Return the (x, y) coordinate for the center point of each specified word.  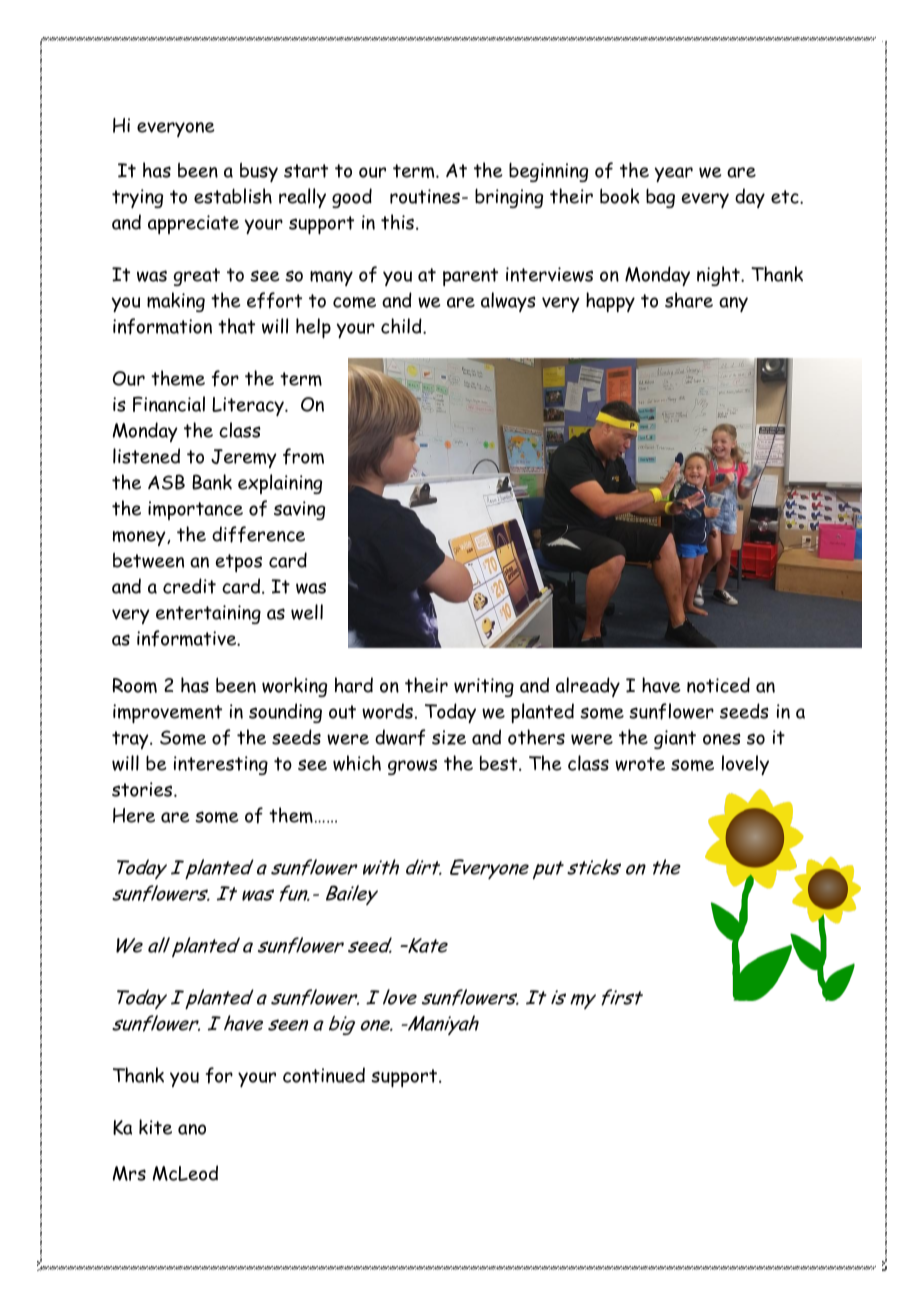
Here (134, 815)
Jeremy (244, 458)
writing (484, 687)
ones (722, 739)
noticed (718, 685)
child (402, 326)
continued (324, 1075)
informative (188, 638)
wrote (640, 764)
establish (233, 196)
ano (192, 1129)
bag (660, 198)
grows (412, 767)
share (689, 300)
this (397, 222)
